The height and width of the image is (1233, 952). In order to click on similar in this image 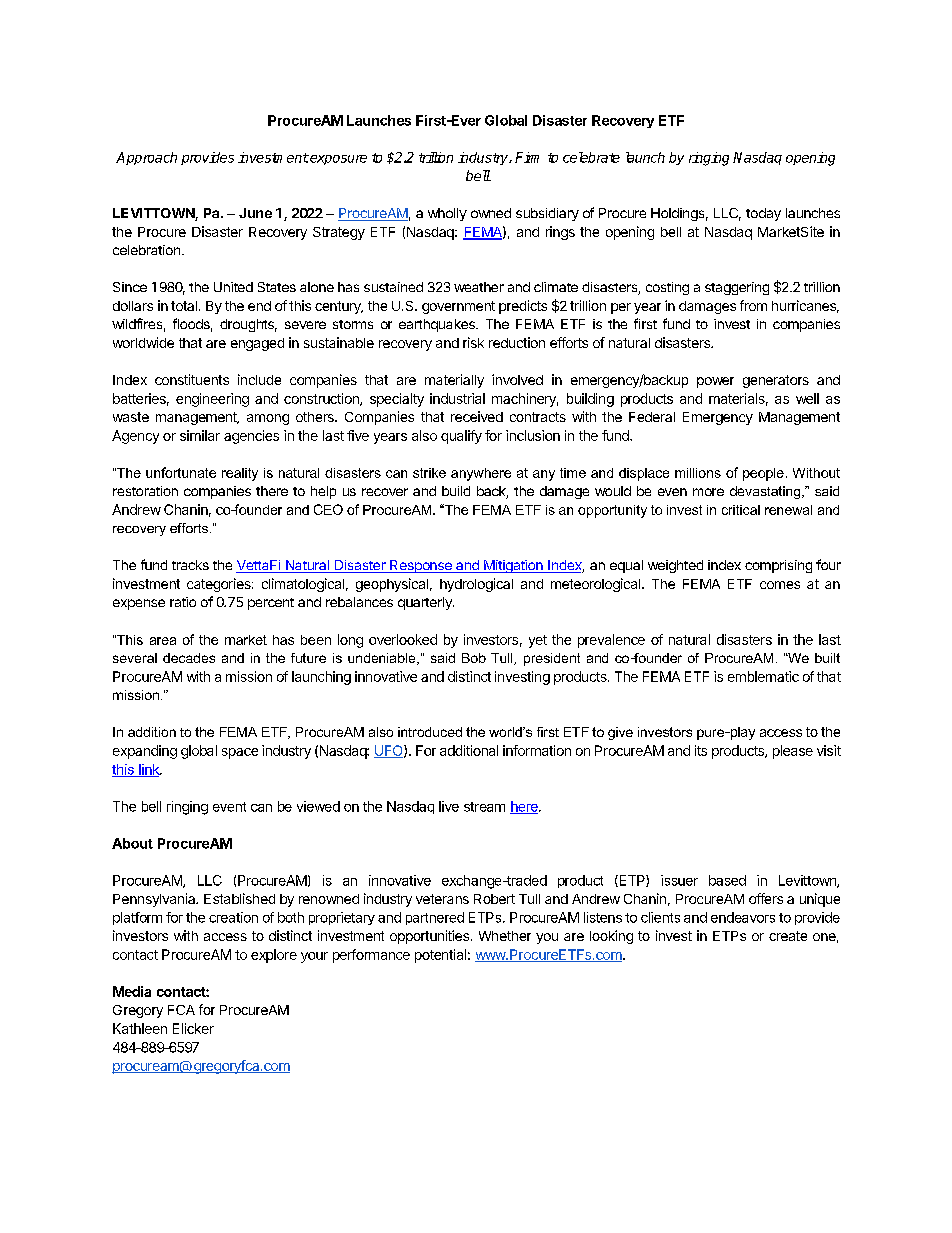, I will do `click(200, 435)`.
